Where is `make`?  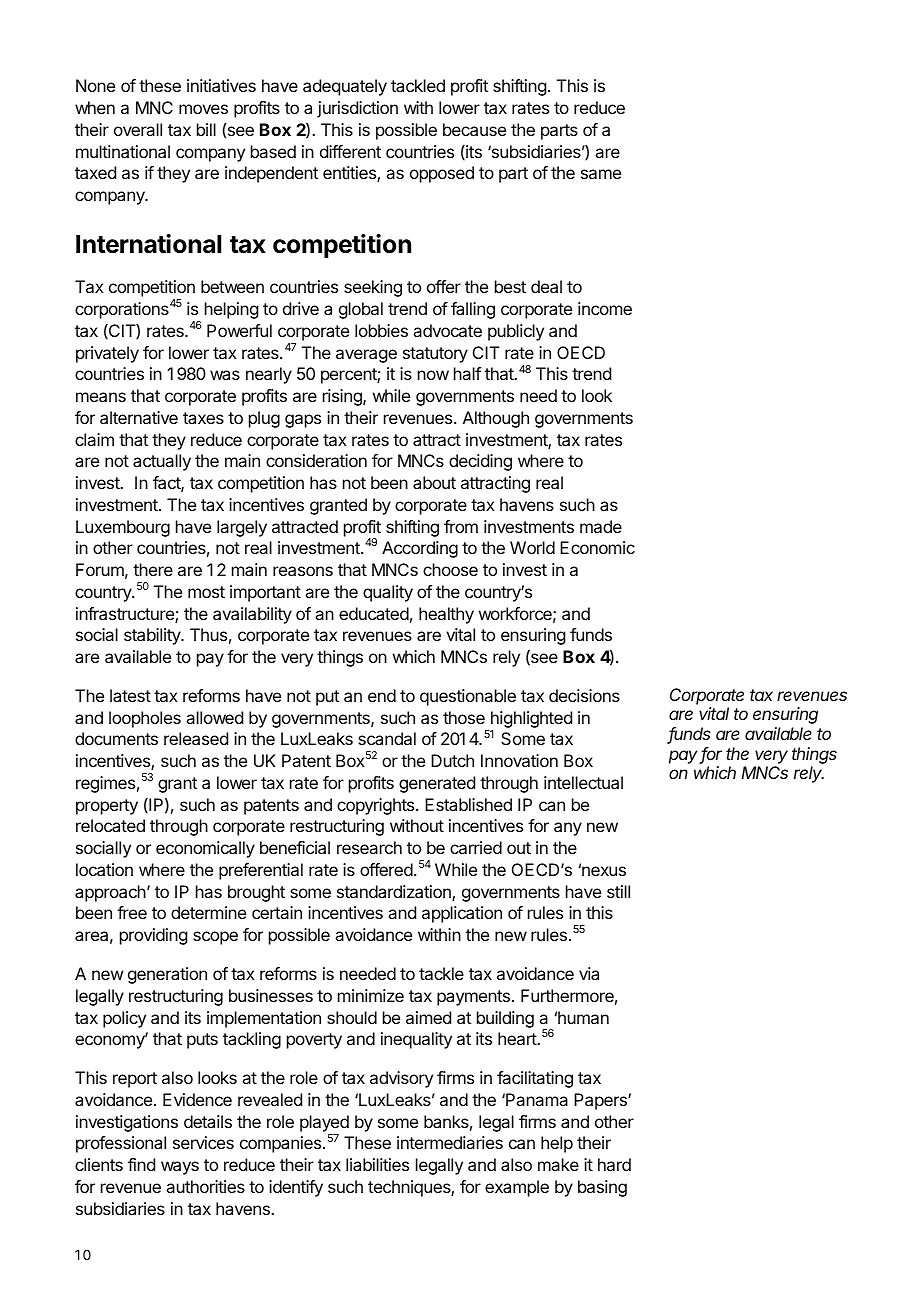 make is located at coordinates (558, 1164).
